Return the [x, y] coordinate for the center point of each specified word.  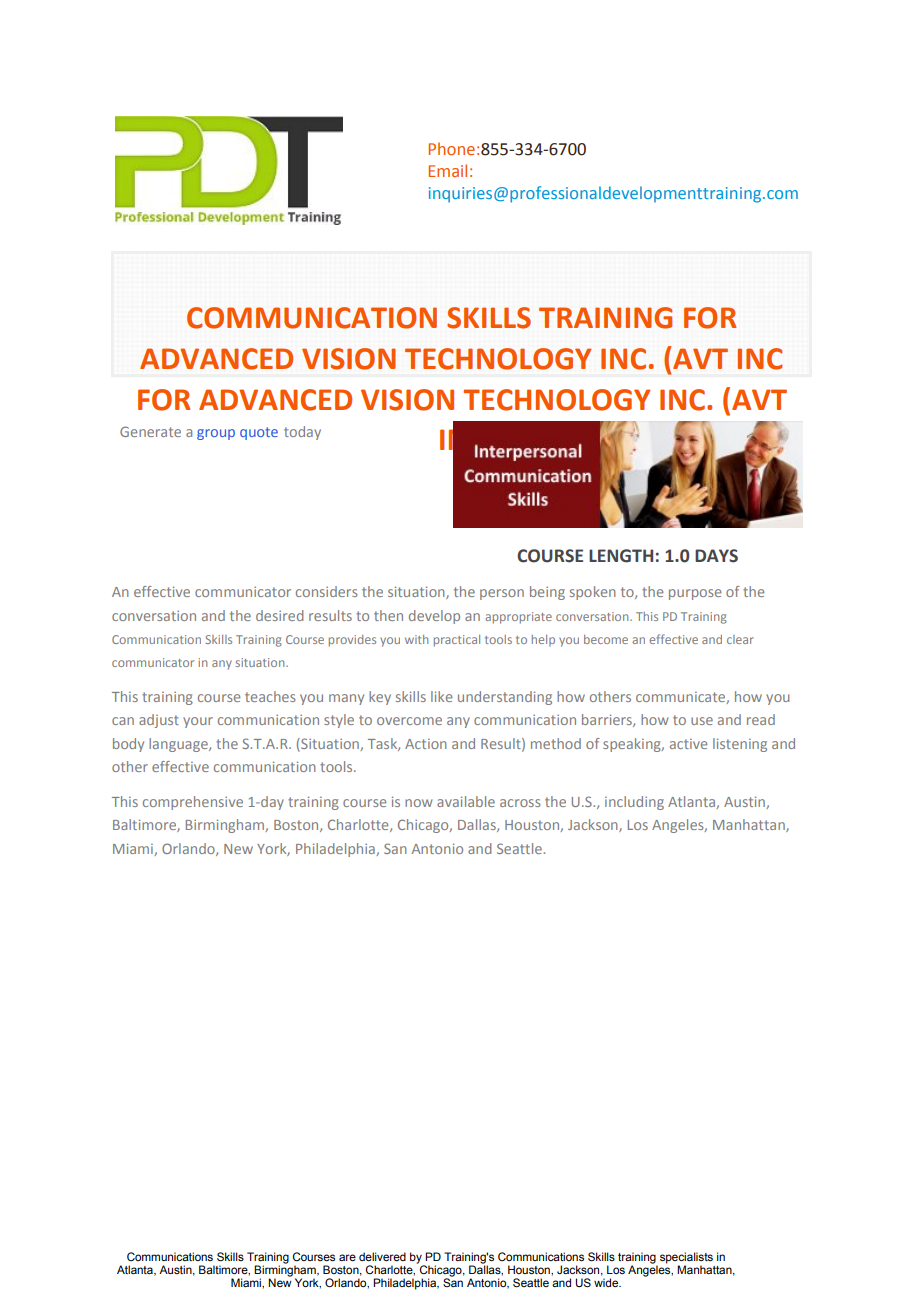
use [702, 721]
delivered [382, 1256]
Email [448, 170]
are [347, 1257]
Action [426, 744]
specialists [686, 1259]
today [302, 433]
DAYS [716, 556]
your [198, 722]
